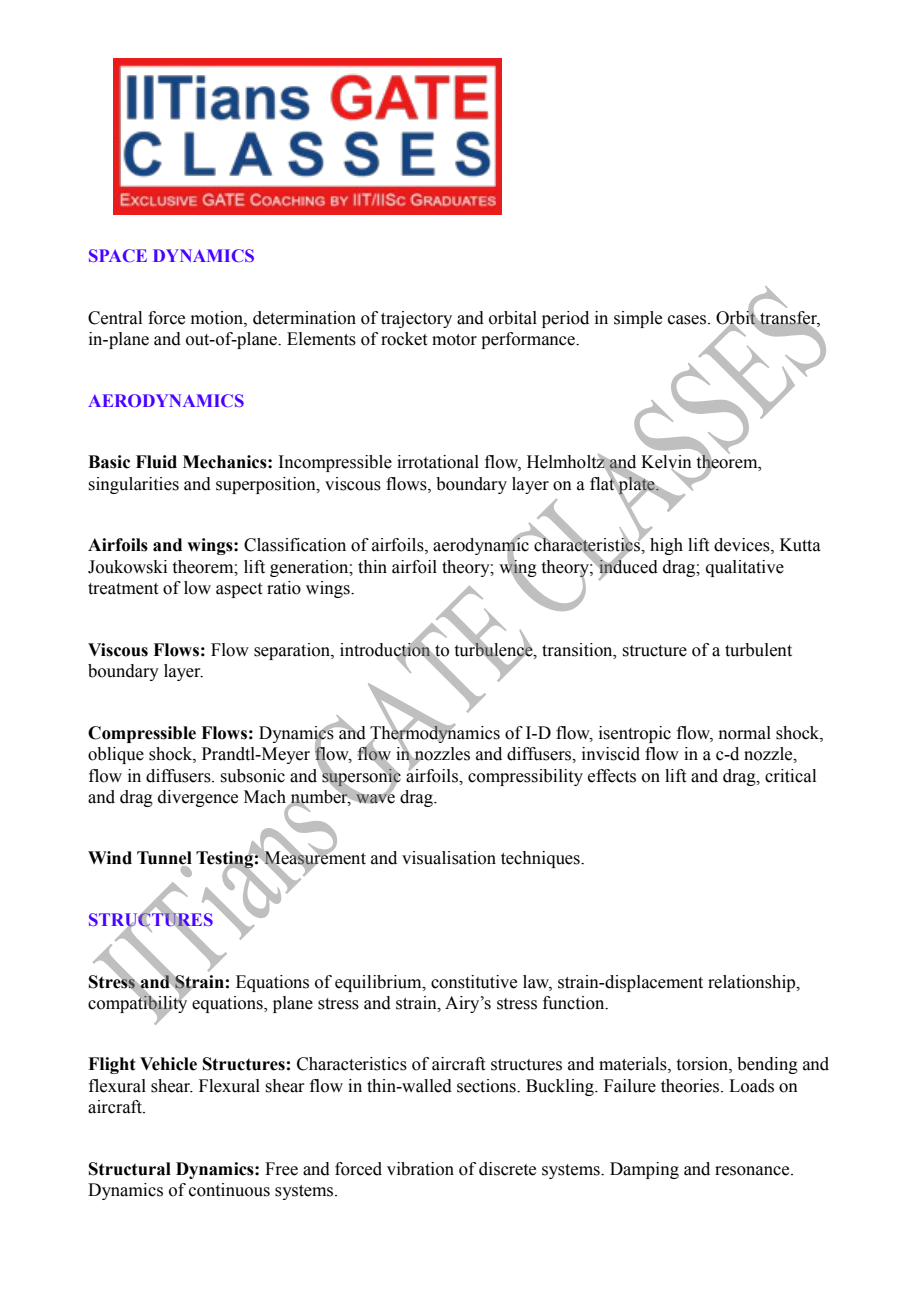 The width and height of the image is (924, 1308). Describe the element at coordinates (688, 320) in the image. I see `cases` at that location.
